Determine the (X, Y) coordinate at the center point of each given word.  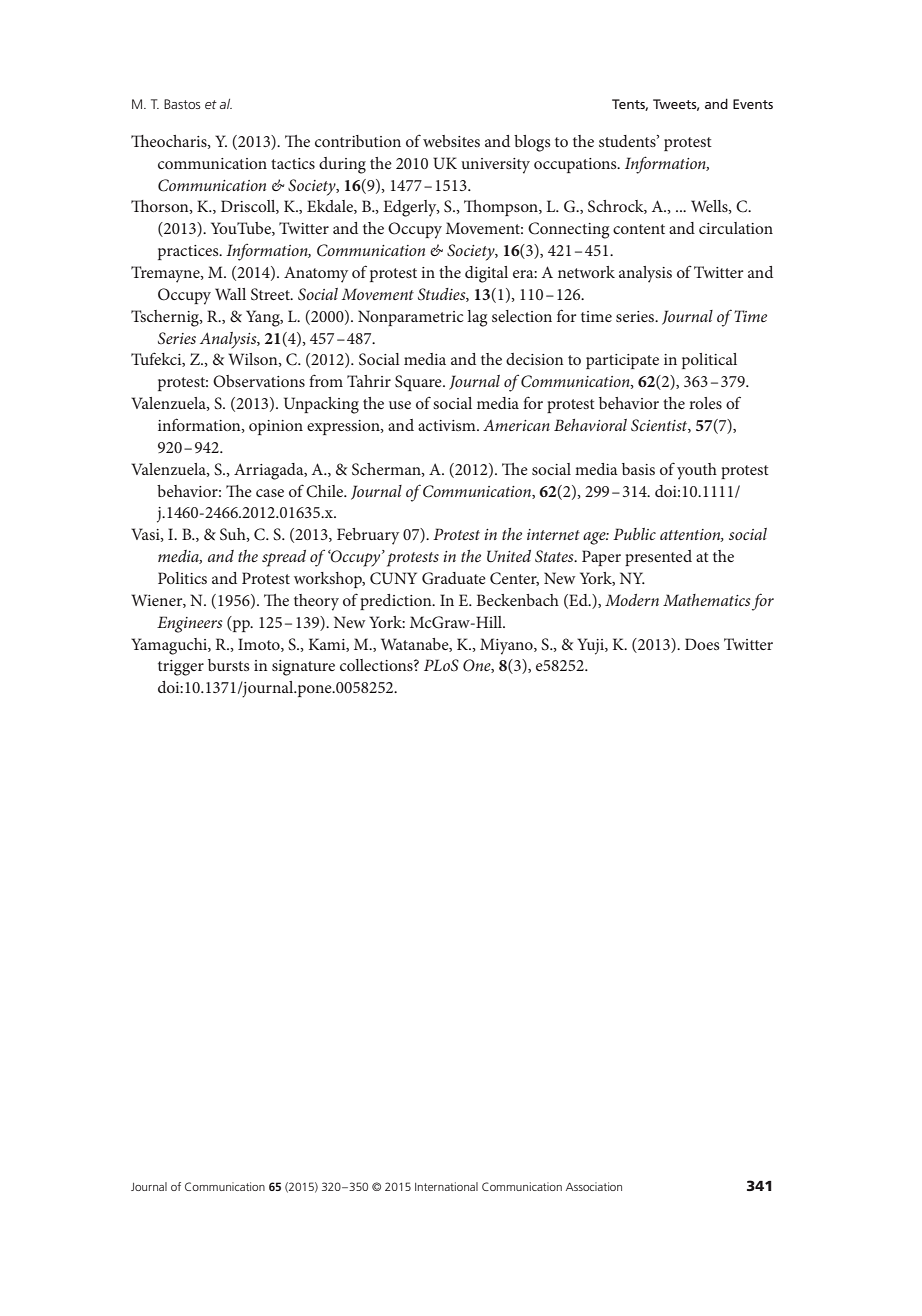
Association (594, 1186)
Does (702, 644)
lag (477, 318)
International (446, 1186)
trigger (181, 668)
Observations (259, 381)
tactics (293, 163)
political (709, 361)
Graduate (454, 578)
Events (753, 104)
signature (303, 668)
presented (658, 558)
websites (451, 141)
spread (284, 558)
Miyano (507, 646)
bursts (228, 665)
